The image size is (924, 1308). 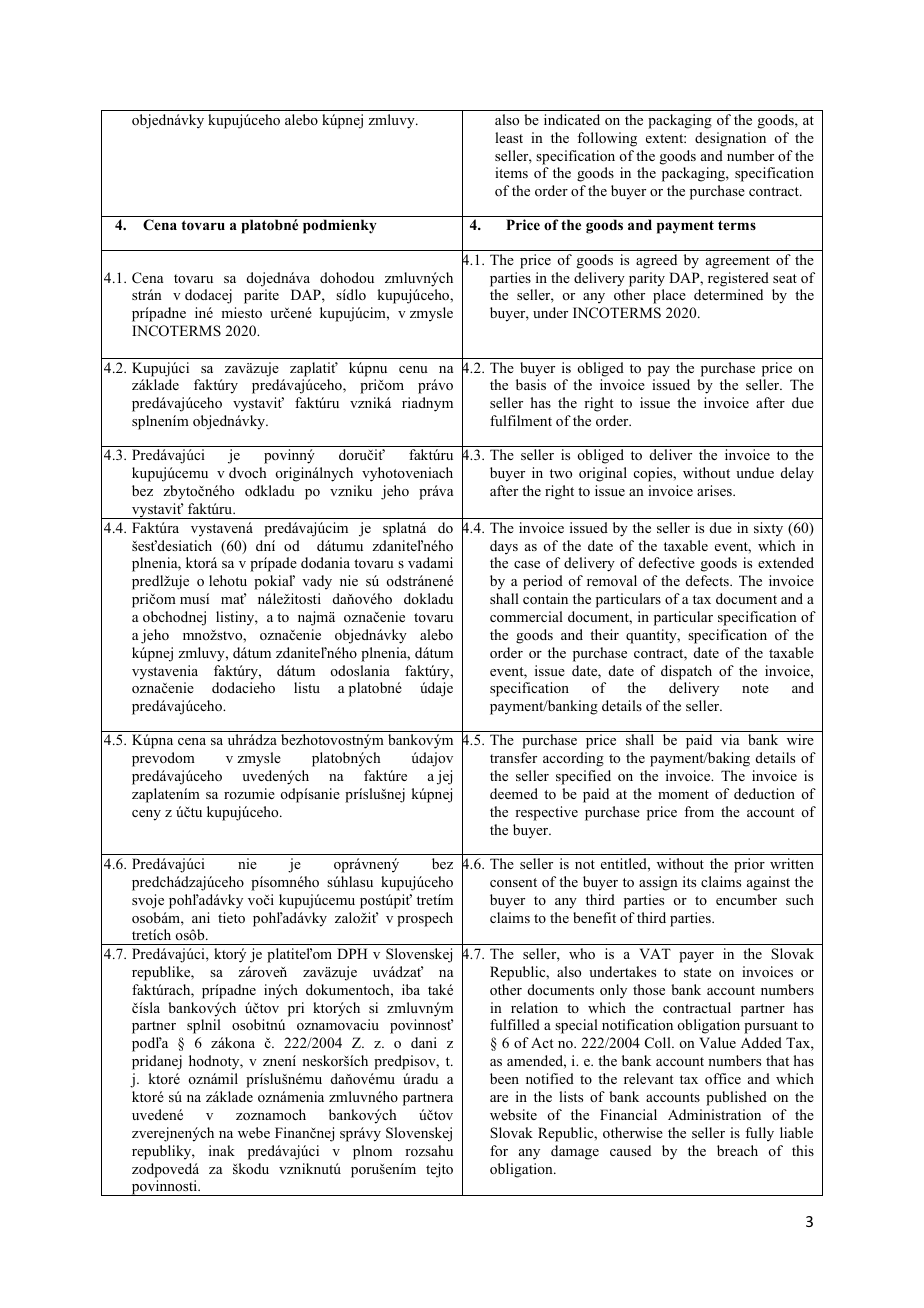 What do you see at coordinates (607, 139) in the screenshot?
I see `following` at bounding box center [607, 139].
